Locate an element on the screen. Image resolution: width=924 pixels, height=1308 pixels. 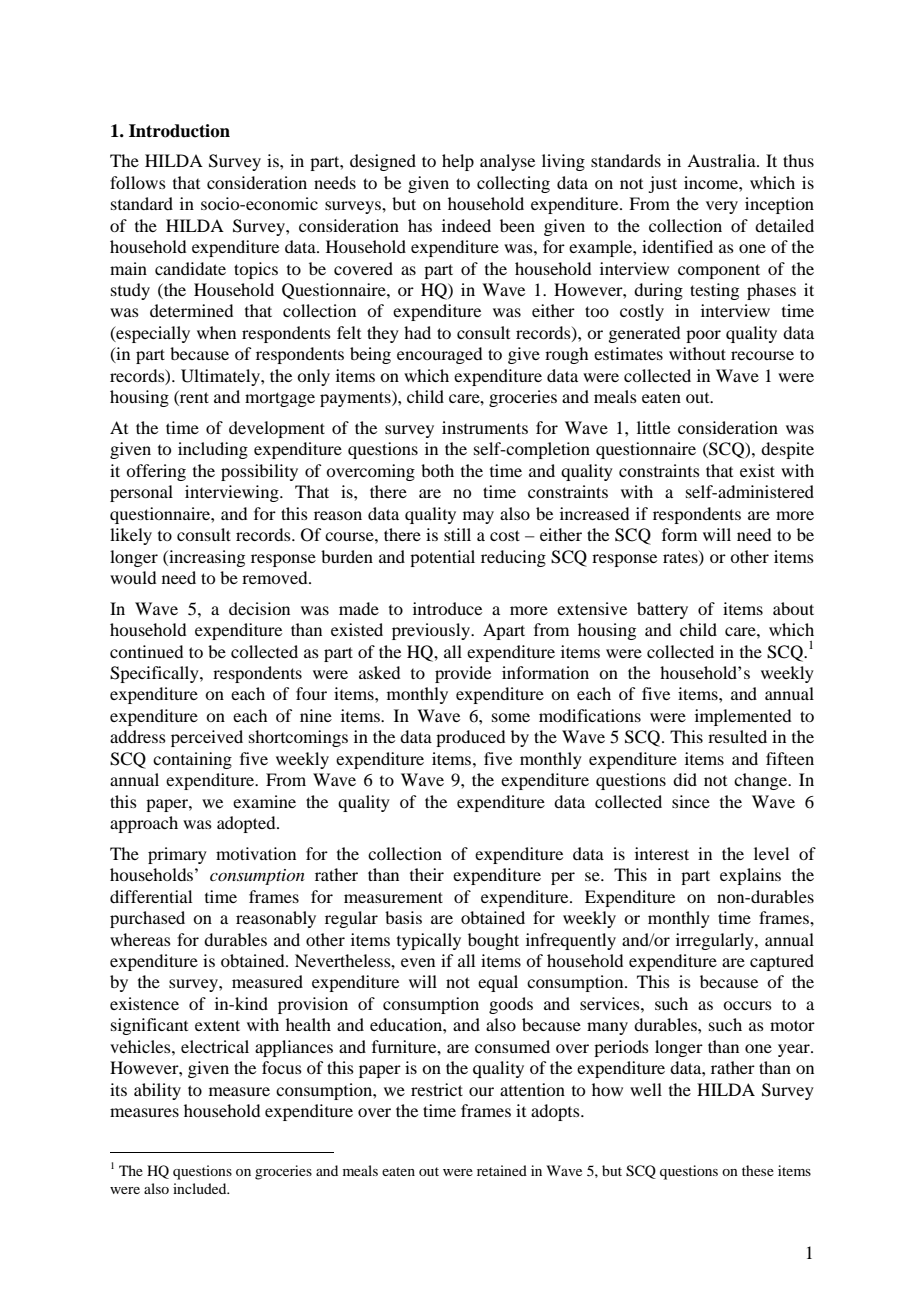
implemented is located at coordinates (743, 717).
